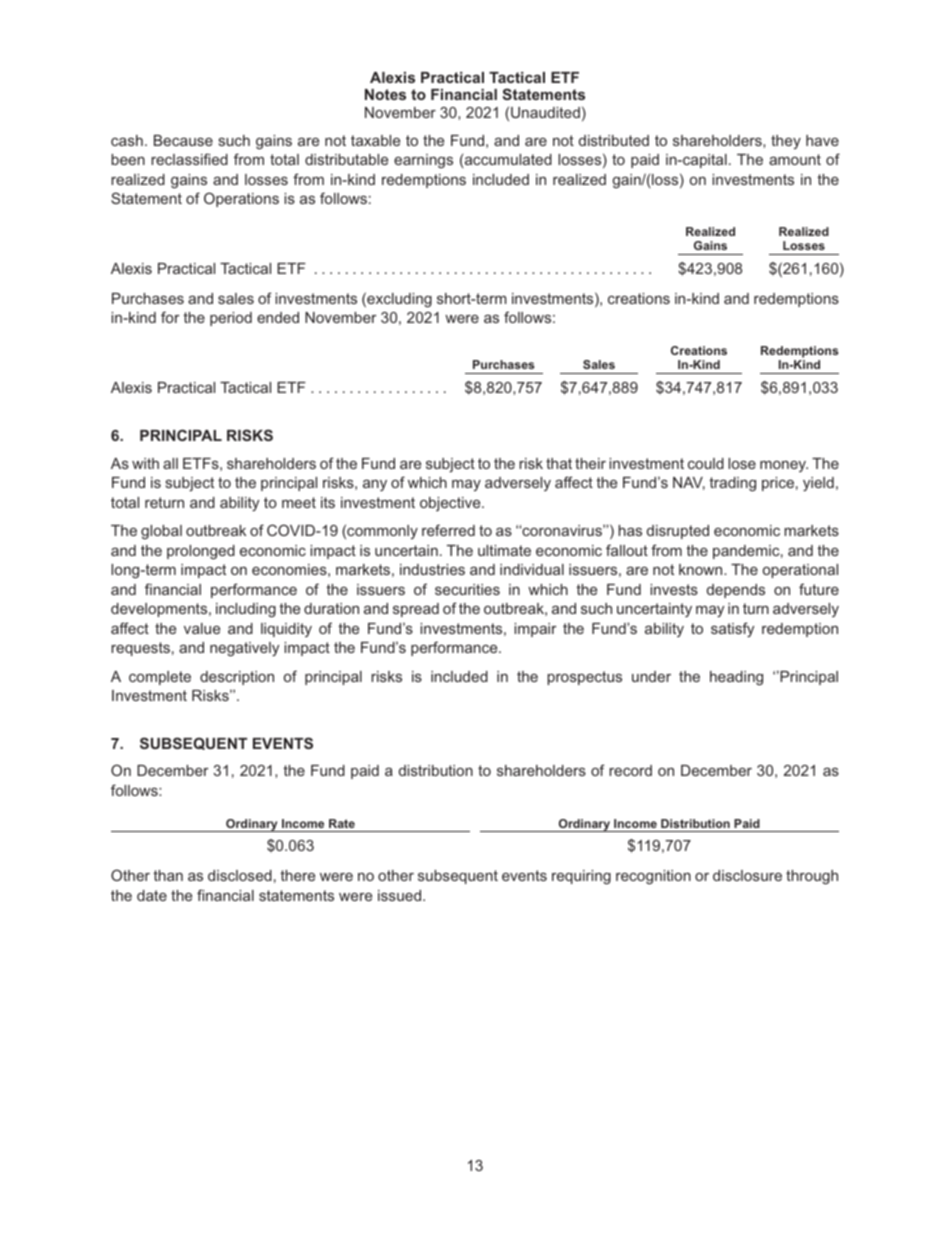 Image resolution: width=952 pixels, height=1233 pixels. I want to click on period, so click(231, 319).
